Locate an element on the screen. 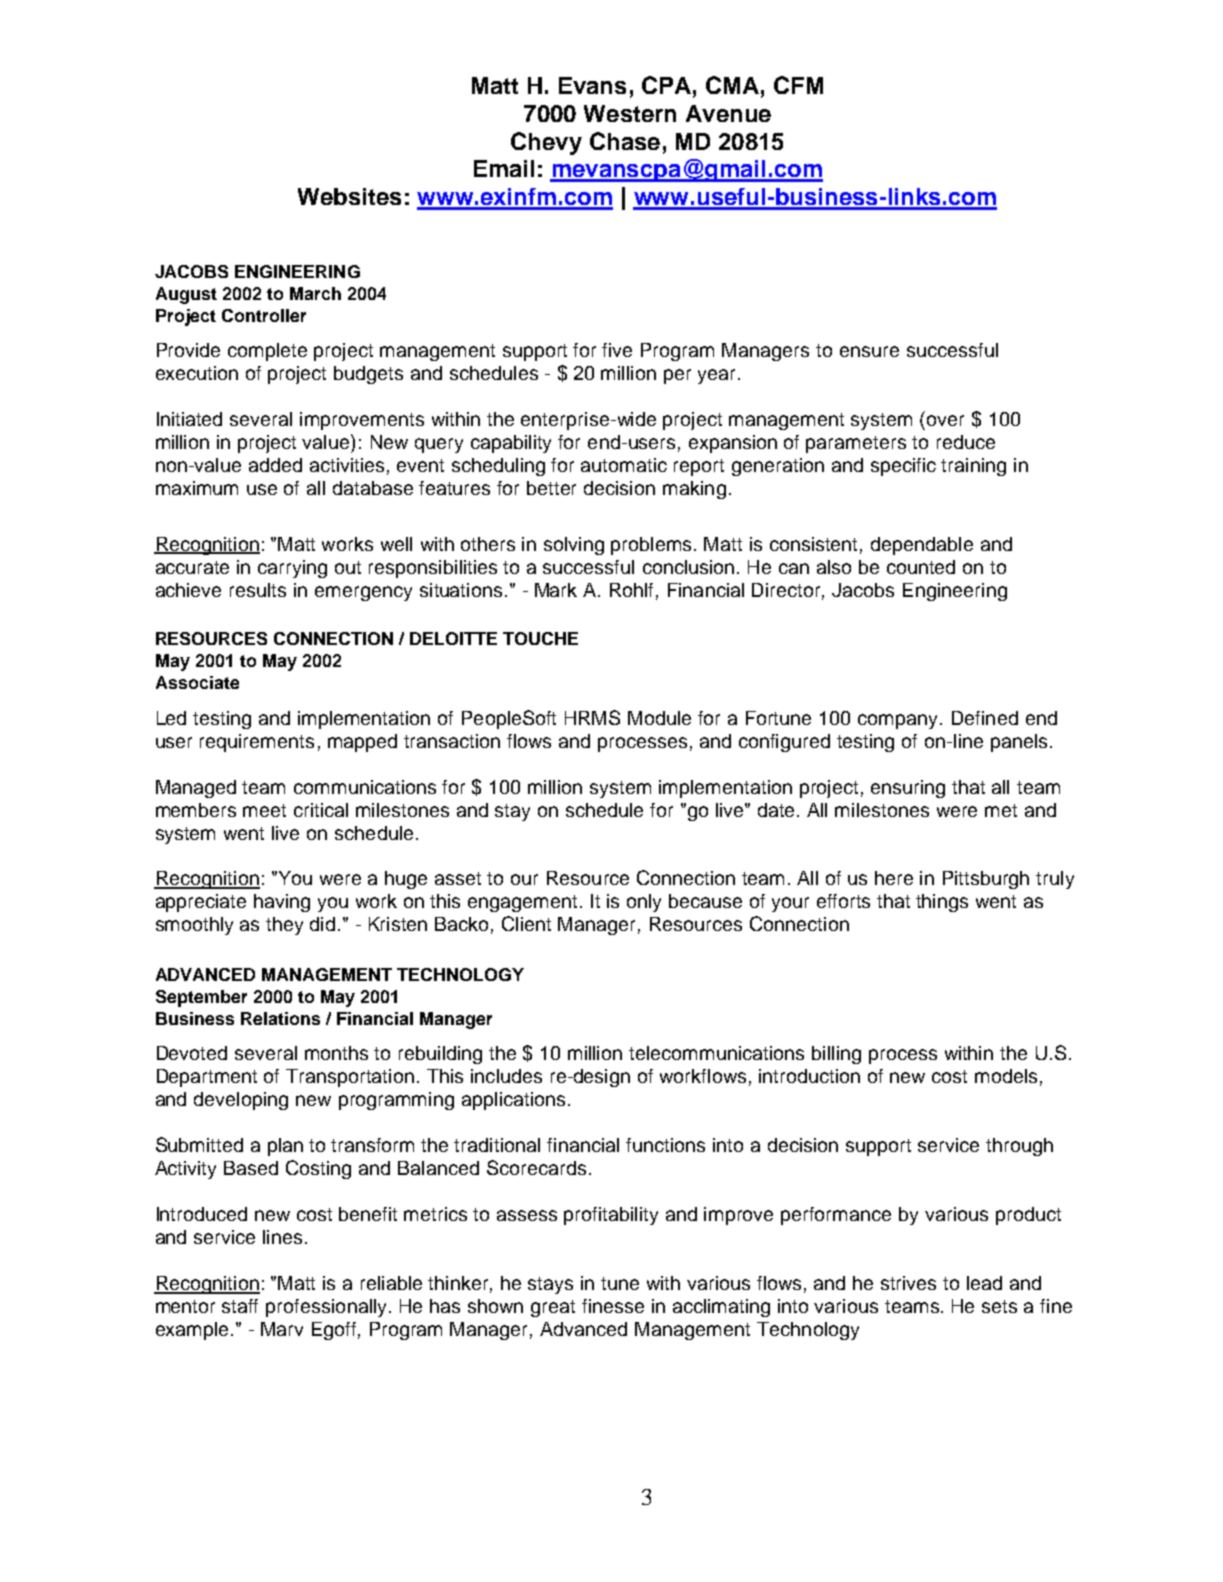 This screenshot has width=1223, height=1582. CFM is located at coordinates (798, 85).
